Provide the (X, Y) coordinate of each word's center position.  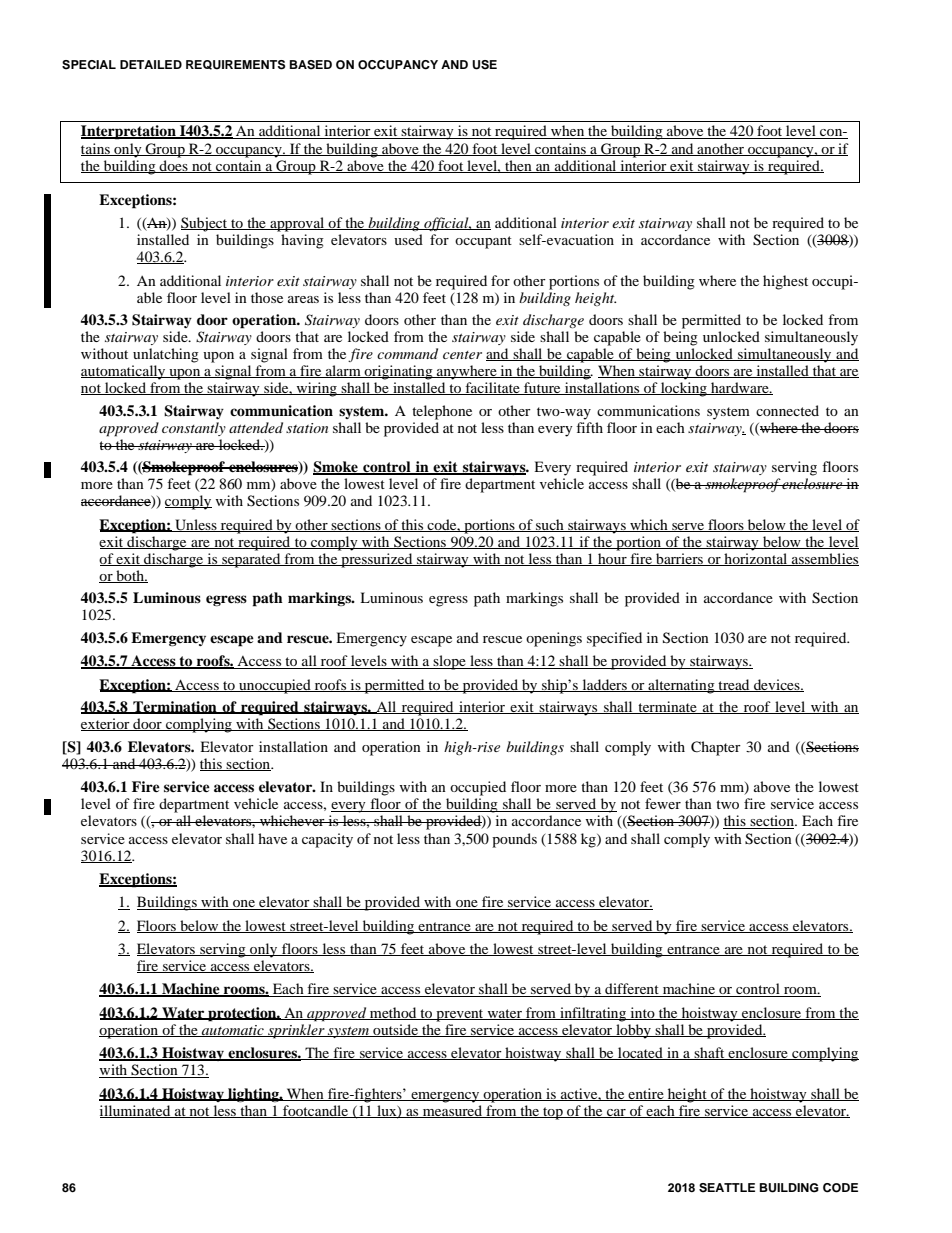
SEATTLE (727, 1188)
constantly (194, 429)
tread (734, 685)
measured (453, 1111)
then (518, 166)
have (272, 838)
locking (684, 389)
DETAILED (151, 64)
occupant (483, 242)
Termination (175, 707)
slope (450, 662)
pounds (514, 840)
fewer (663, 803)
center (462, 355)
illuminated (136, 1111)
